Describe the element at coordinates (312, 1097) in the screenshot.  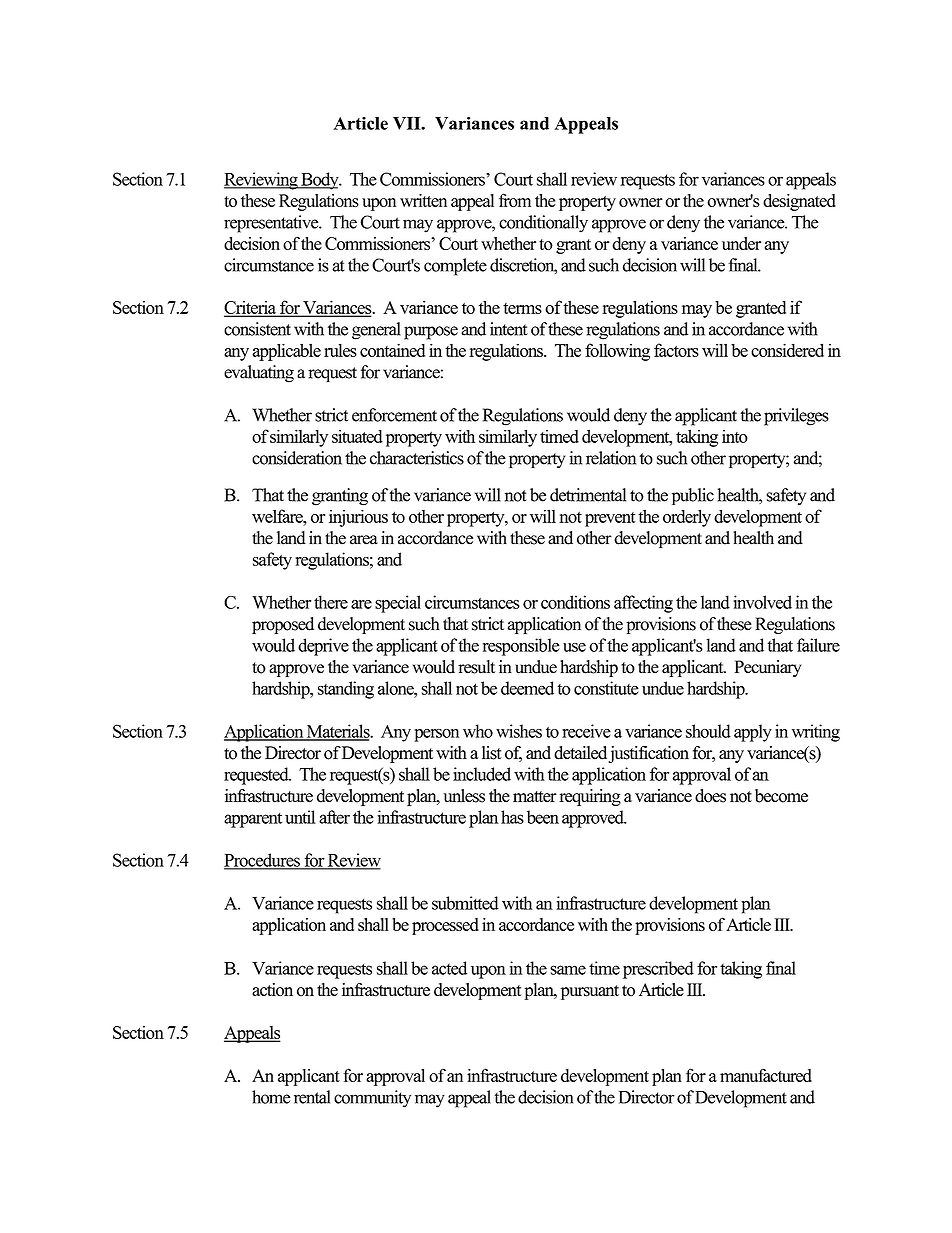
I see `rental` at that location.
